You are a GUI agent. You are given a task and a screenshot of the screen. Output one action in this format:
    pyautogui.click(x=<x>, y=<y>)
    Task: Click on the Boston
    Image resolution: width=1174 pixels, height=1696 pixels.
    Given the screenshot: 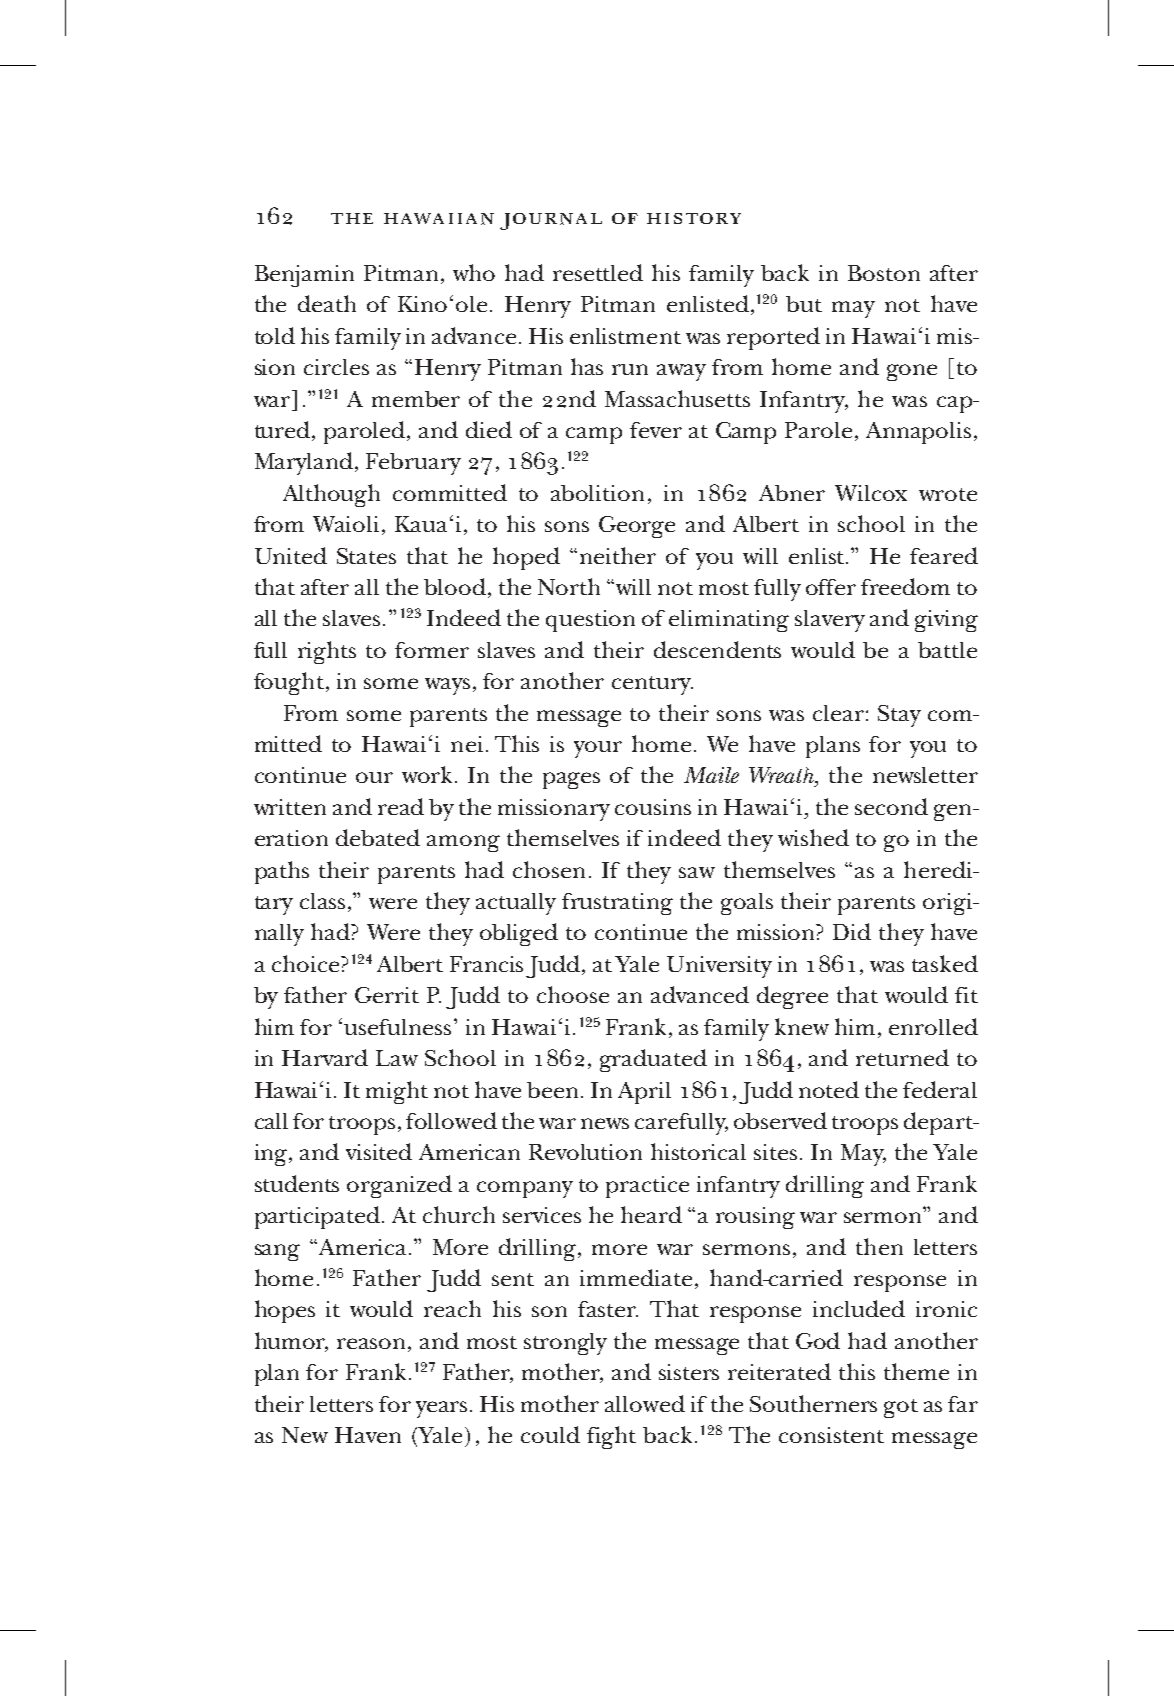 What is the action you would take?
    pyautogui.click(x=884, y=273)
